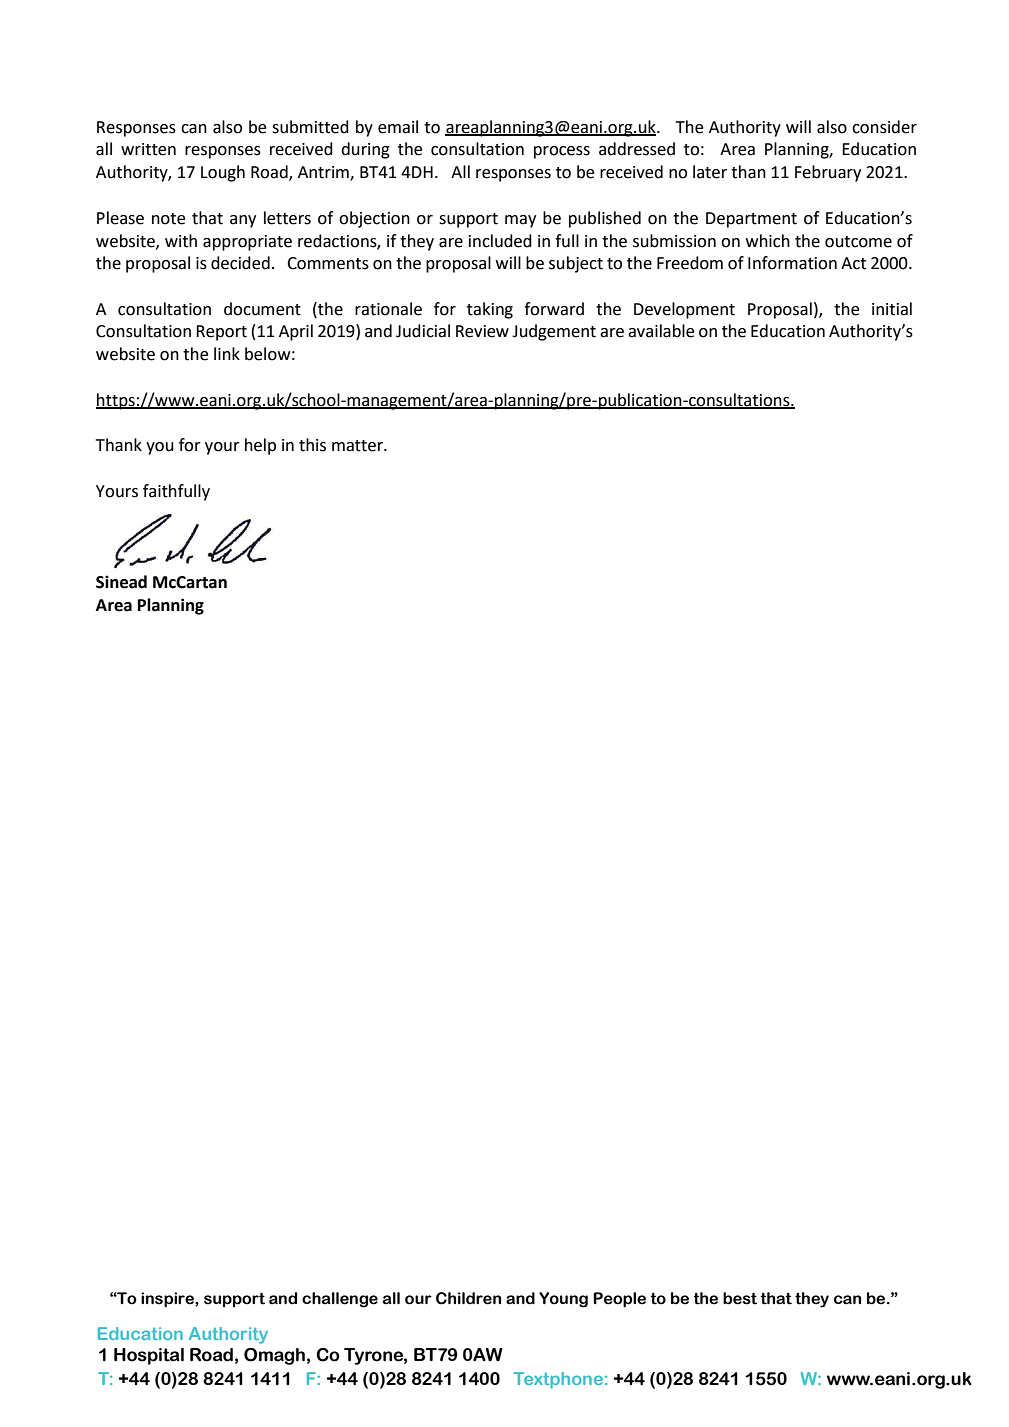 The image size is (1009, 1427). What do you see at coordinates (740, 1298) in the screenshot?
I see `best` at bounding box center [740, 1298].
